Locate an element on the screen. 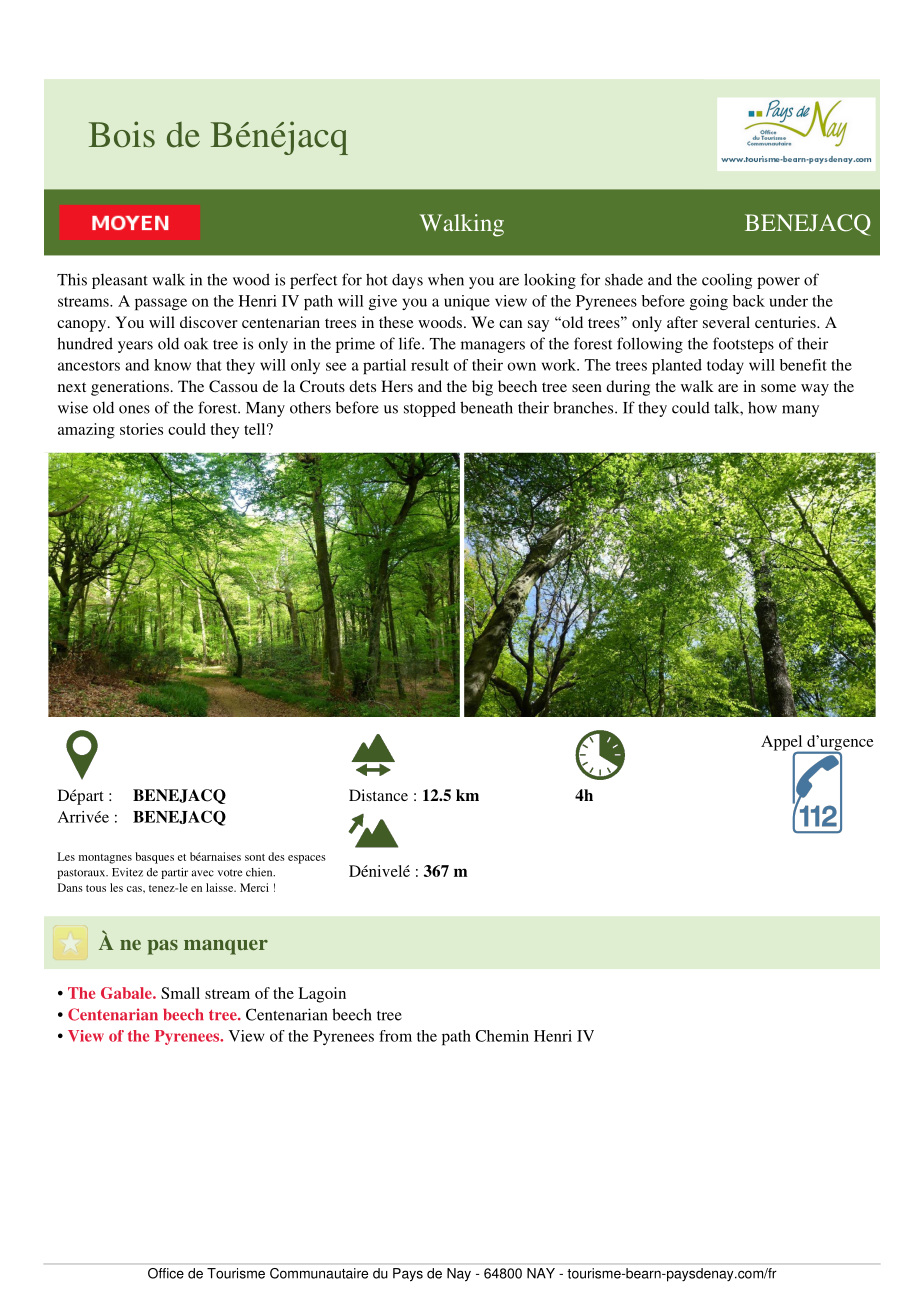  cooling is located at coordinates (727, 281).
